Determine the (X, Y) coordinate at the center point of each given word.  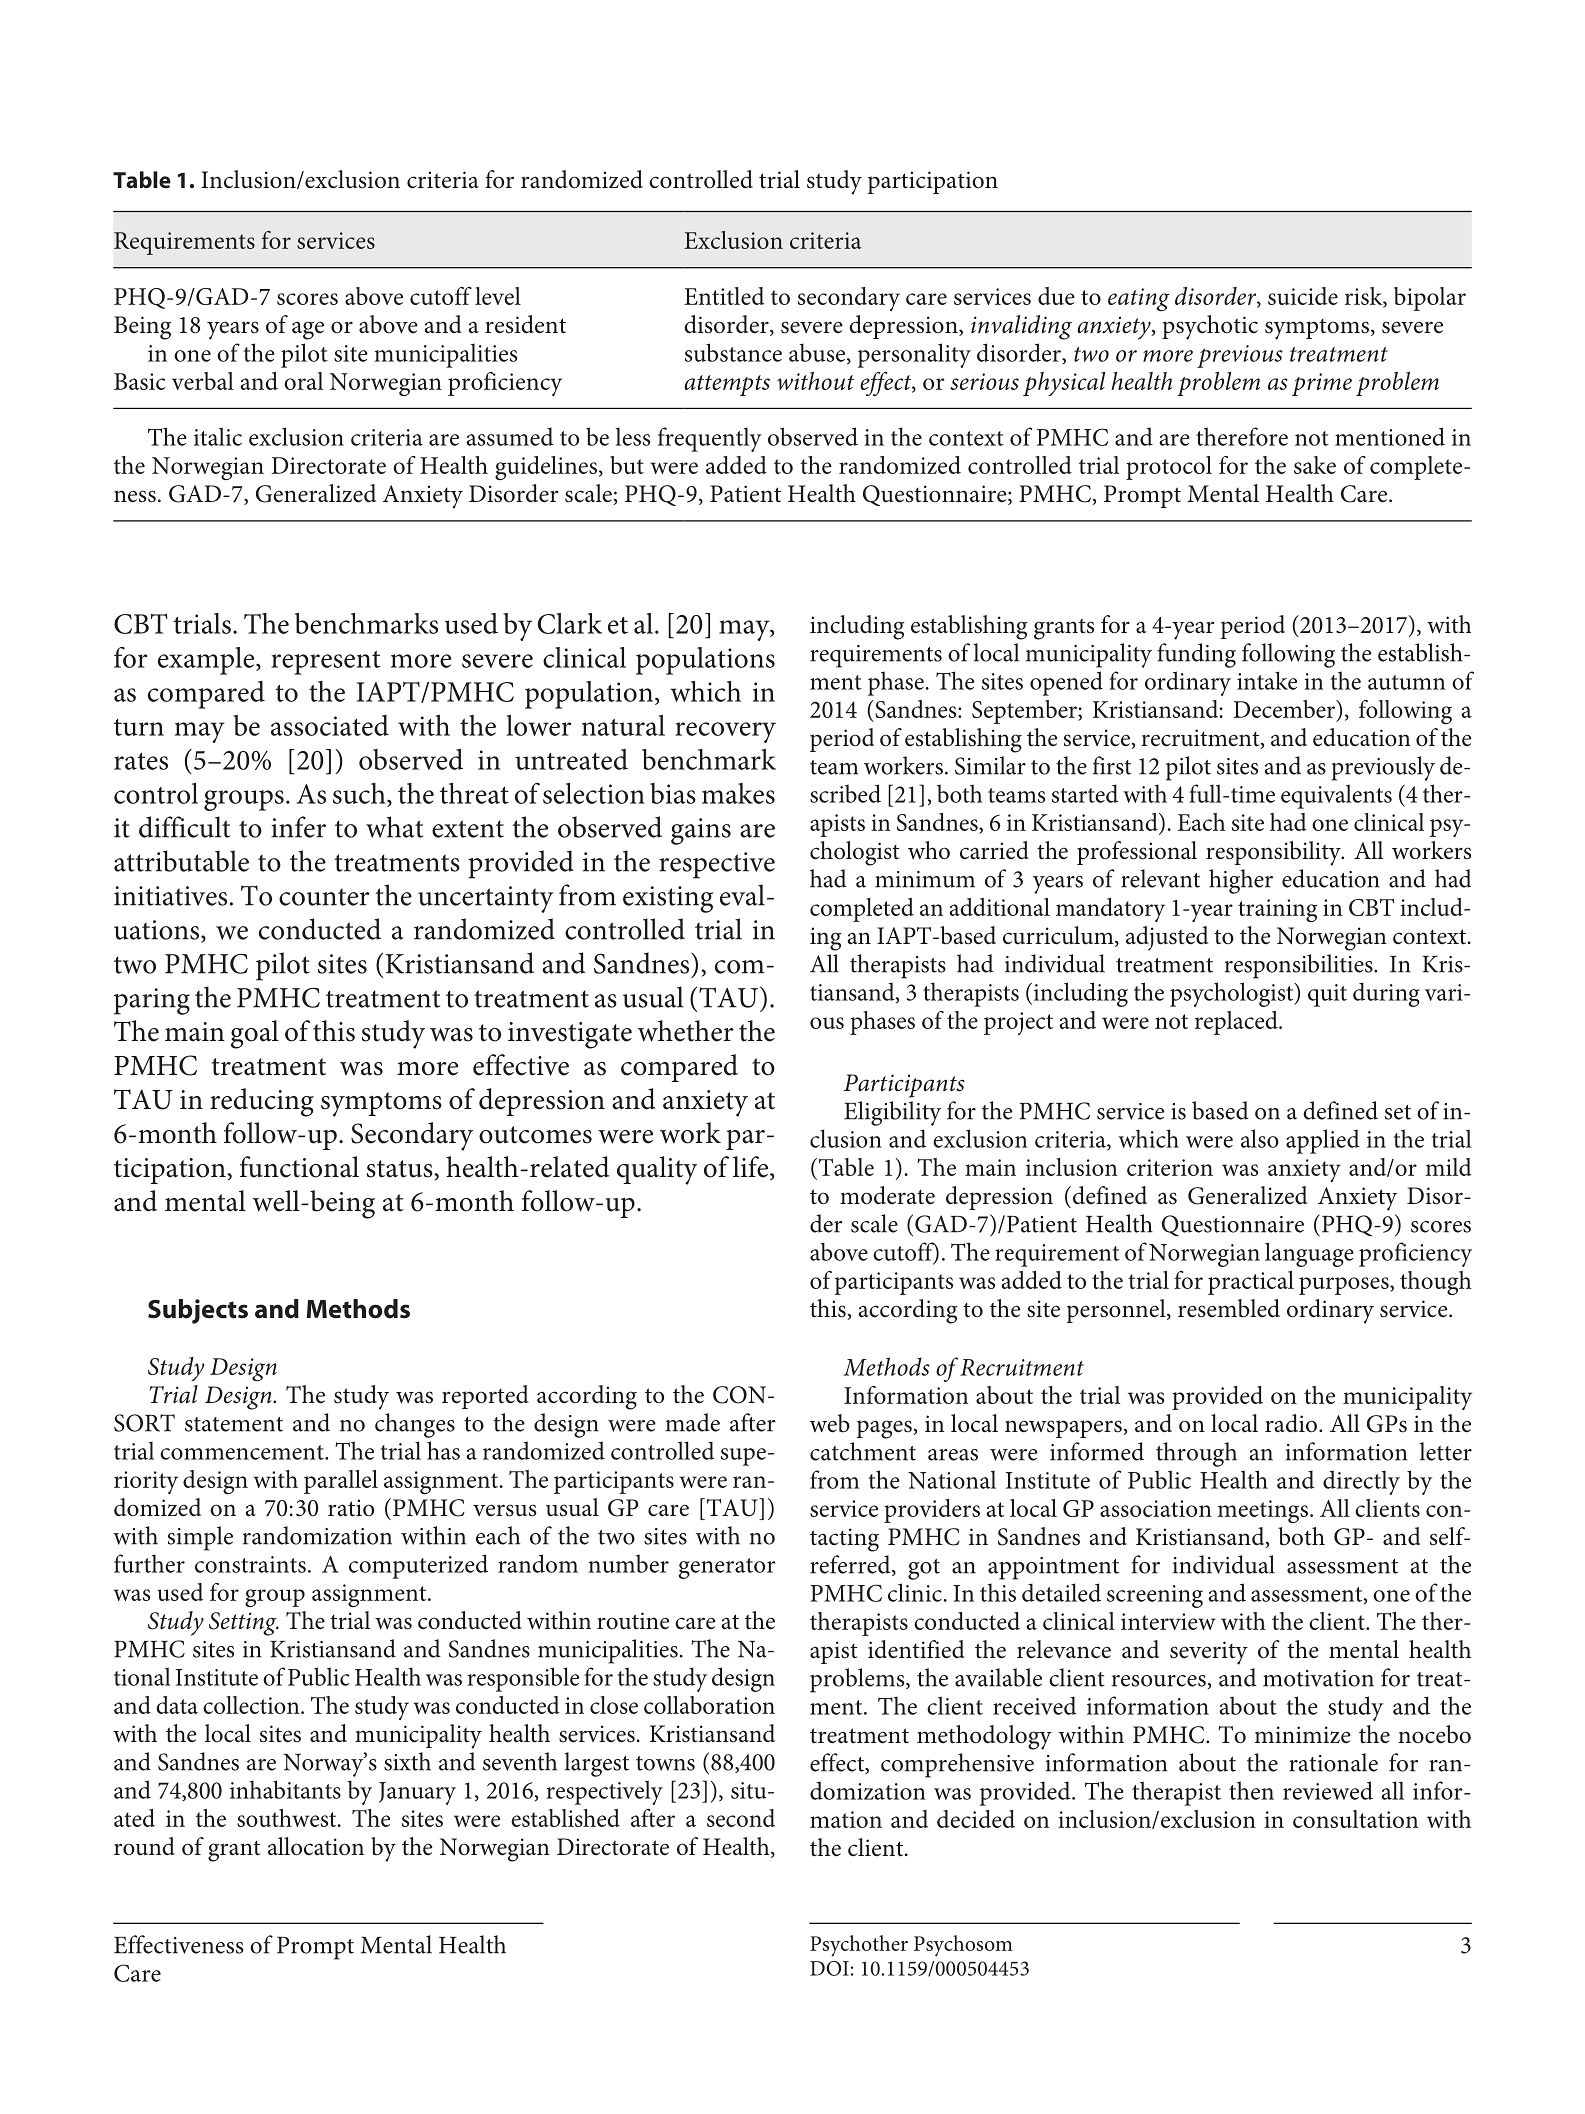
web (830, 1423)
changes (415, 1425)
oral (303, 381)
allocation (316, 1846)
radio (1291, 1423)
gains (701, 831)
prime (1322, 384)
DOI (829, 1968)
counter (324, 897)
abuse (818, 353)
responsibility (1274, 853)
